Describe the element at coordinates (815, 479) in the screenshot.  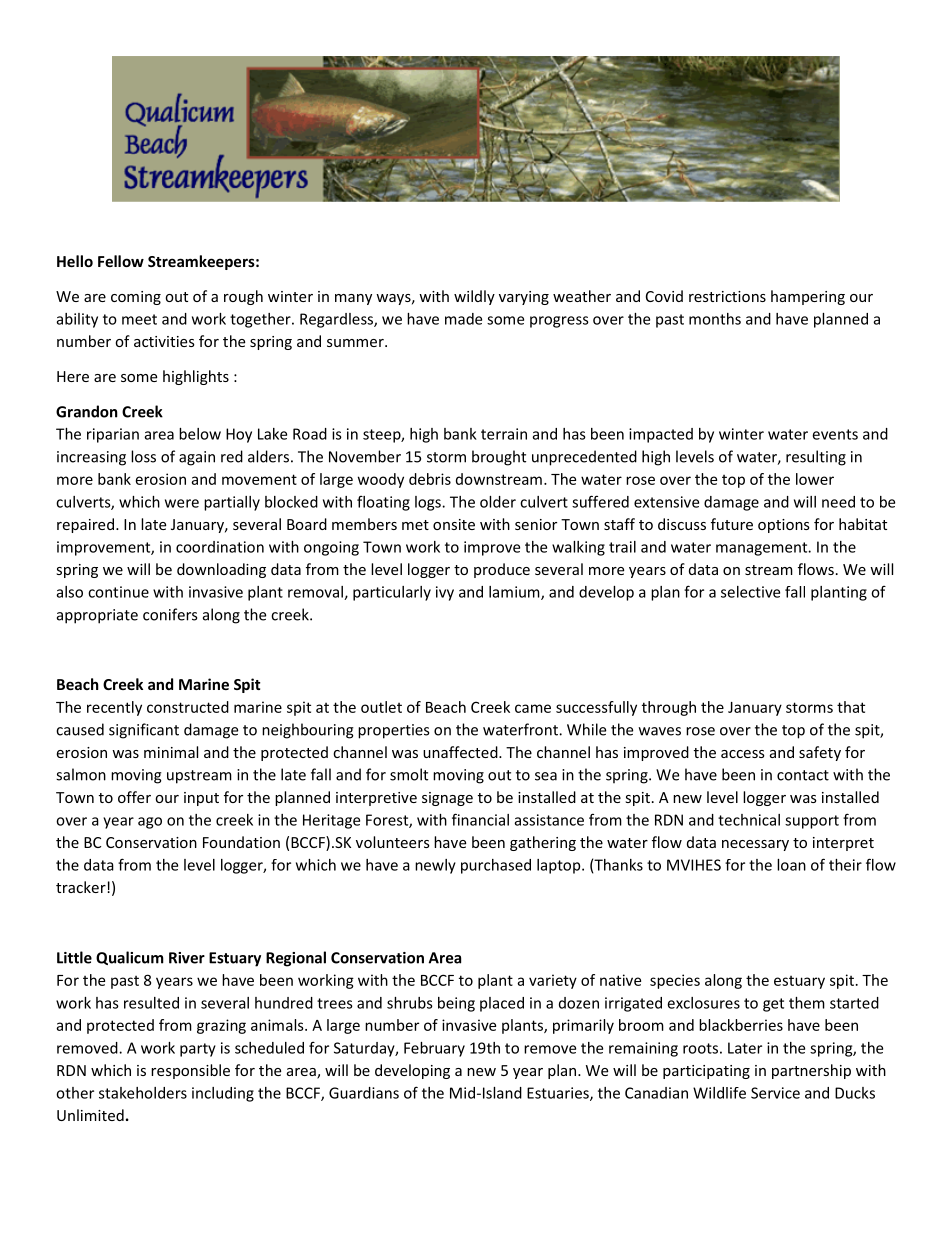
I see `lower` at that location.
